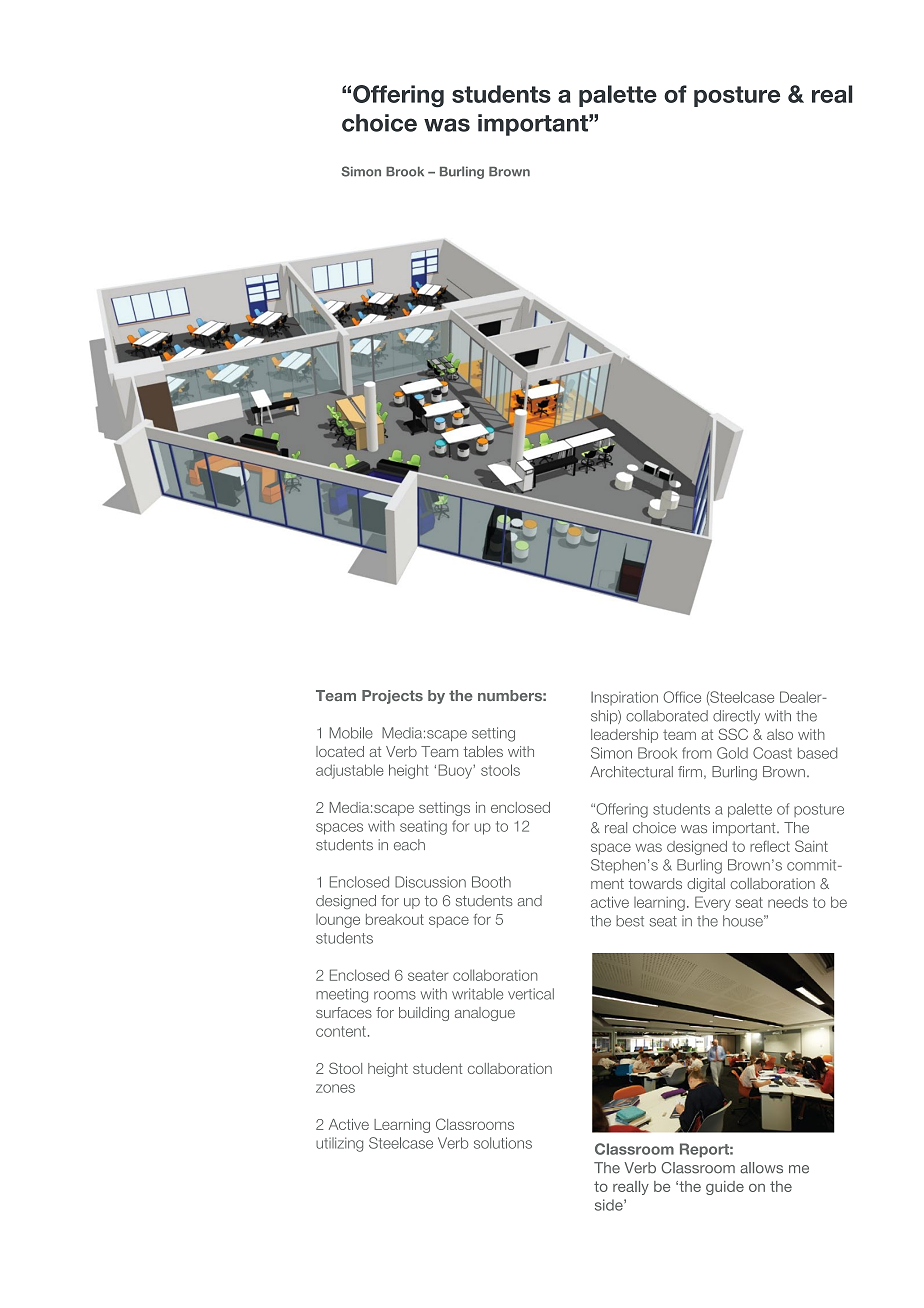 The width and height of the screenshot is (924, 1308). Describe the element at coordinates (736, 717) in the screenshot. I see `directly` at that location.
